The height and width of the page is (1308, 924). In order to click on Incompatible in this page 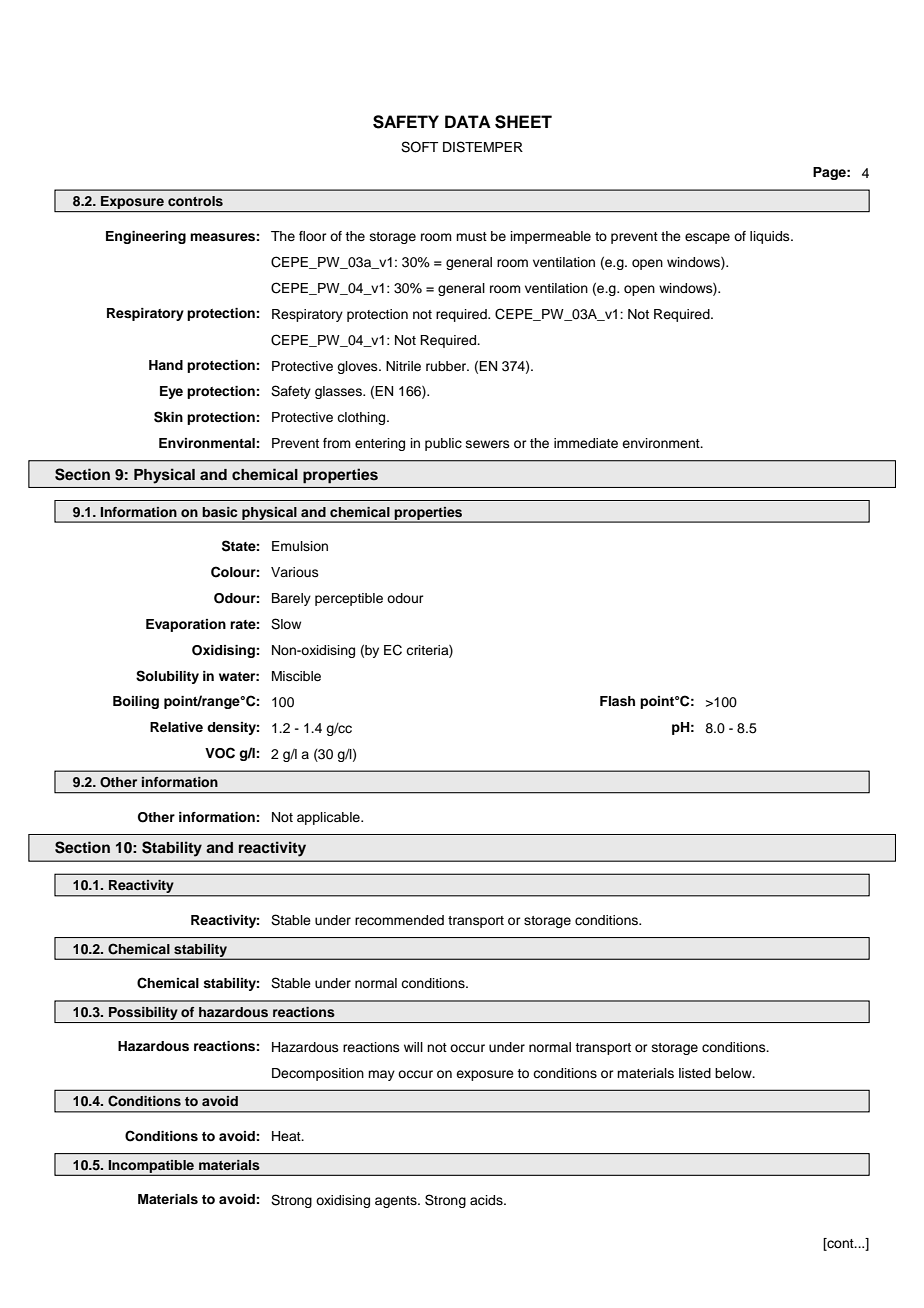, I will do `click(151, 1167)`.
